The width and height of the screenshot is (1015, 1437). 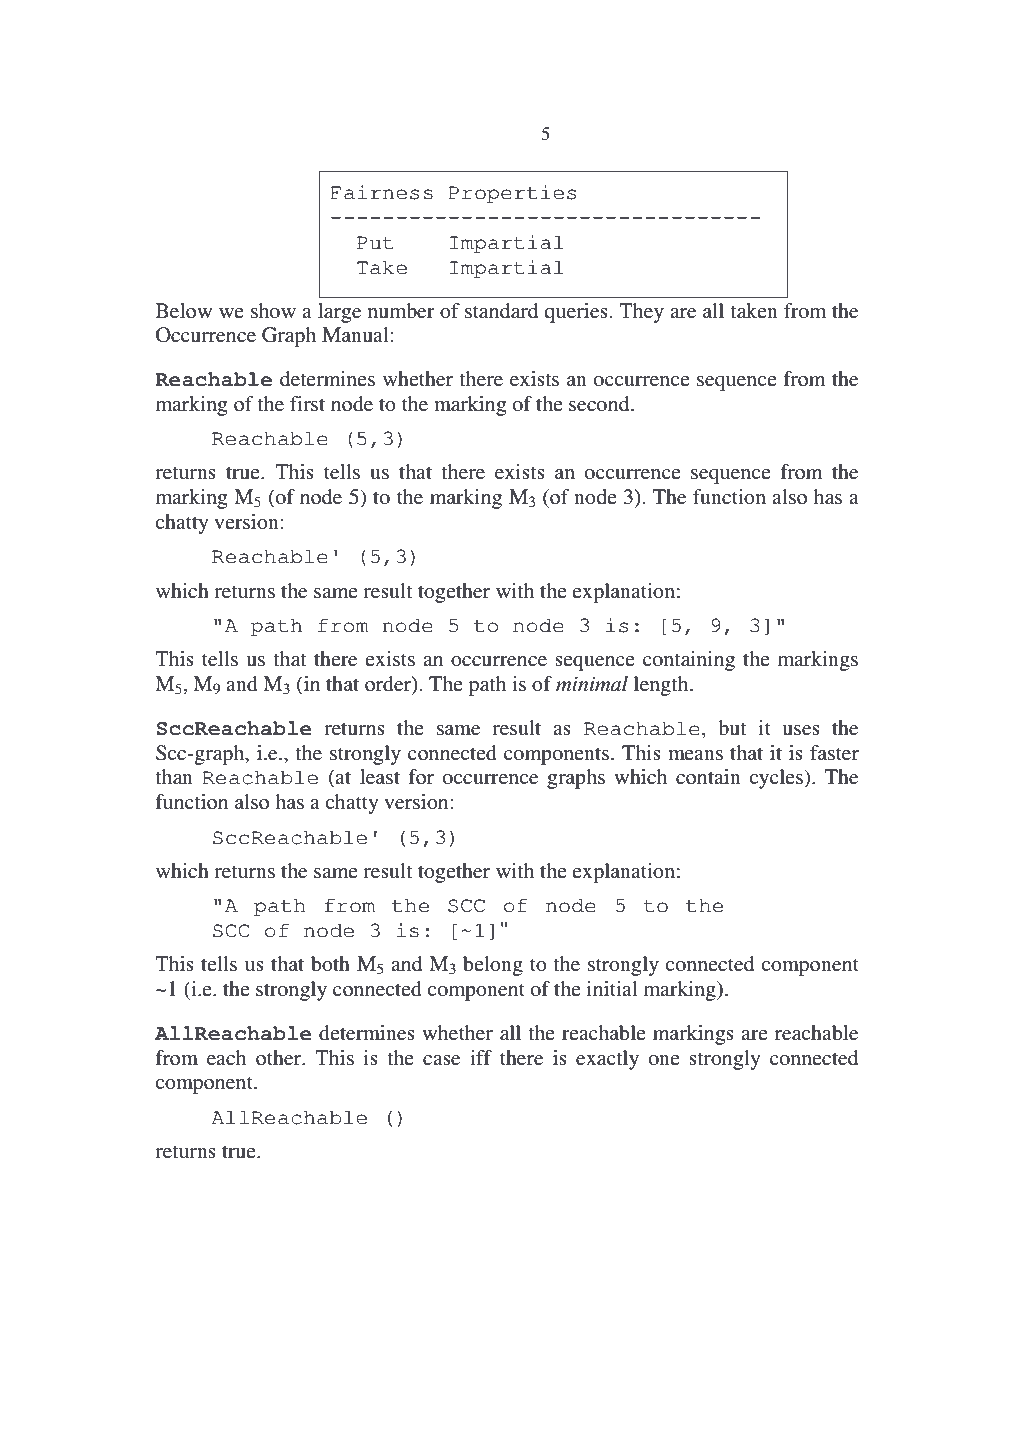 What do you see at coordinates (421, 776) in the screenshot?
I see `for` at bounding box center [421, 776].
